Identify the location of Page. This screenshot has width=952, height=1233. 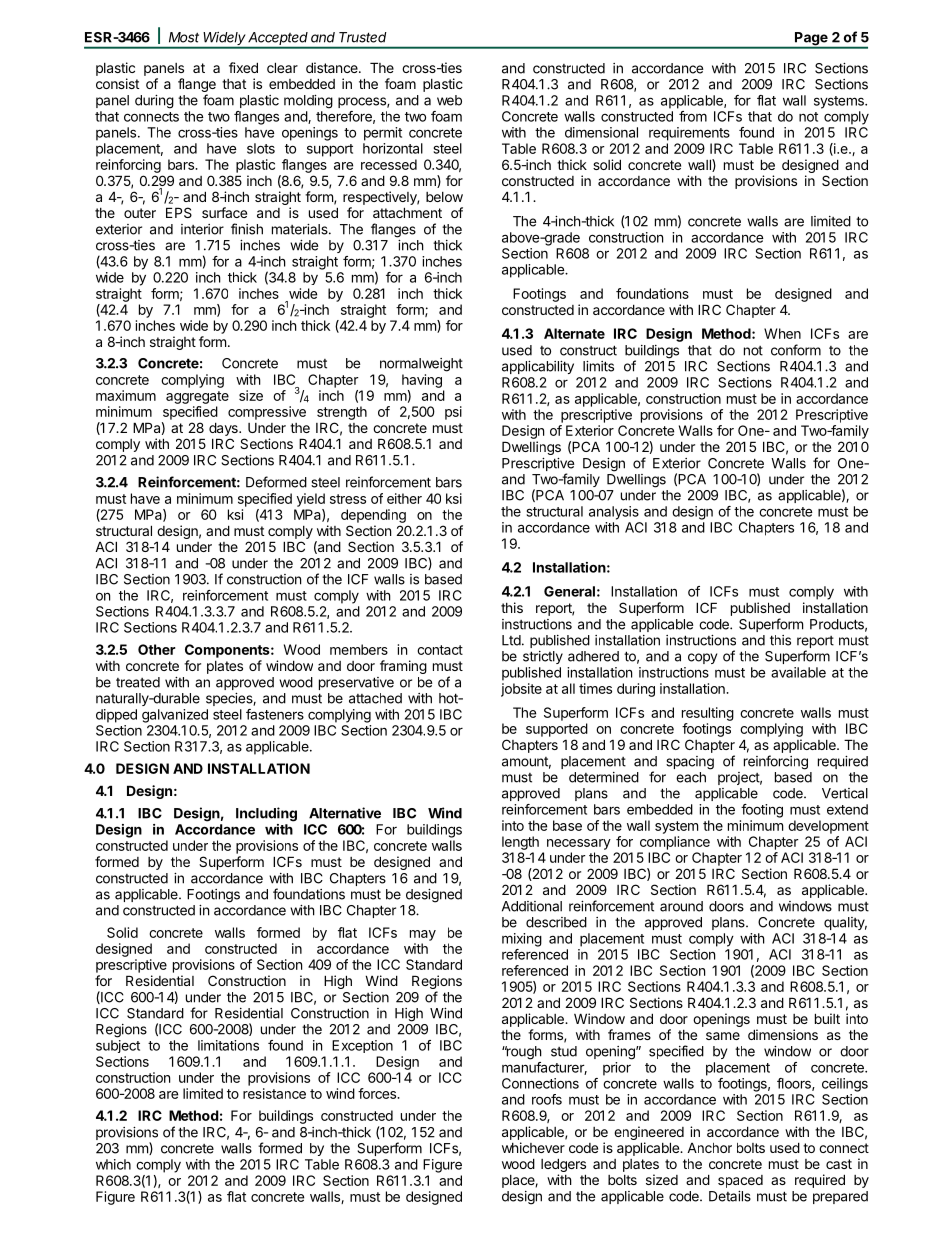
(811, 40).
